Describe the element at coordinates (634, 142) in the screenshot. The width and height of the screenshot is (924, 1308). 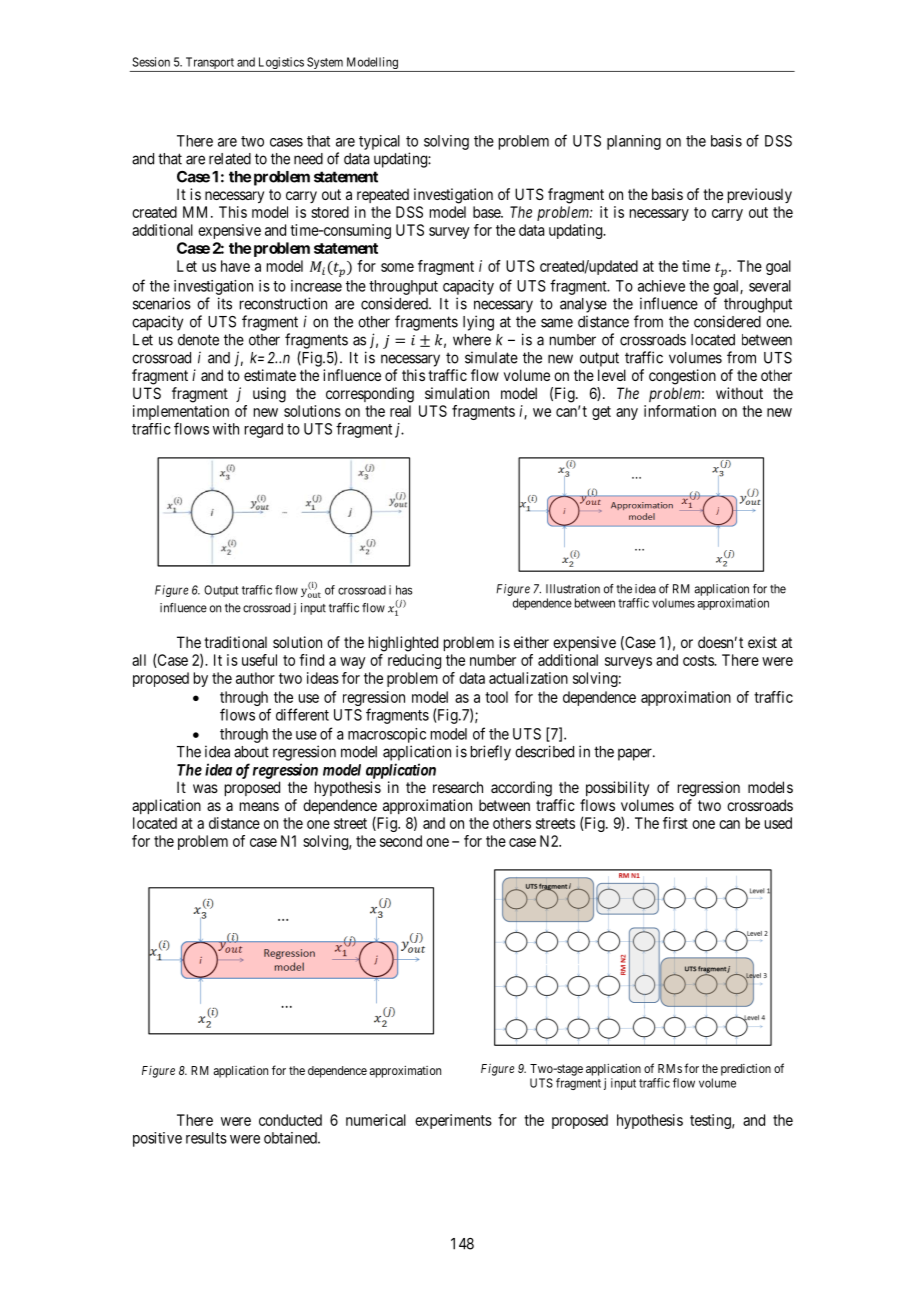
I see `planning` at that location.
